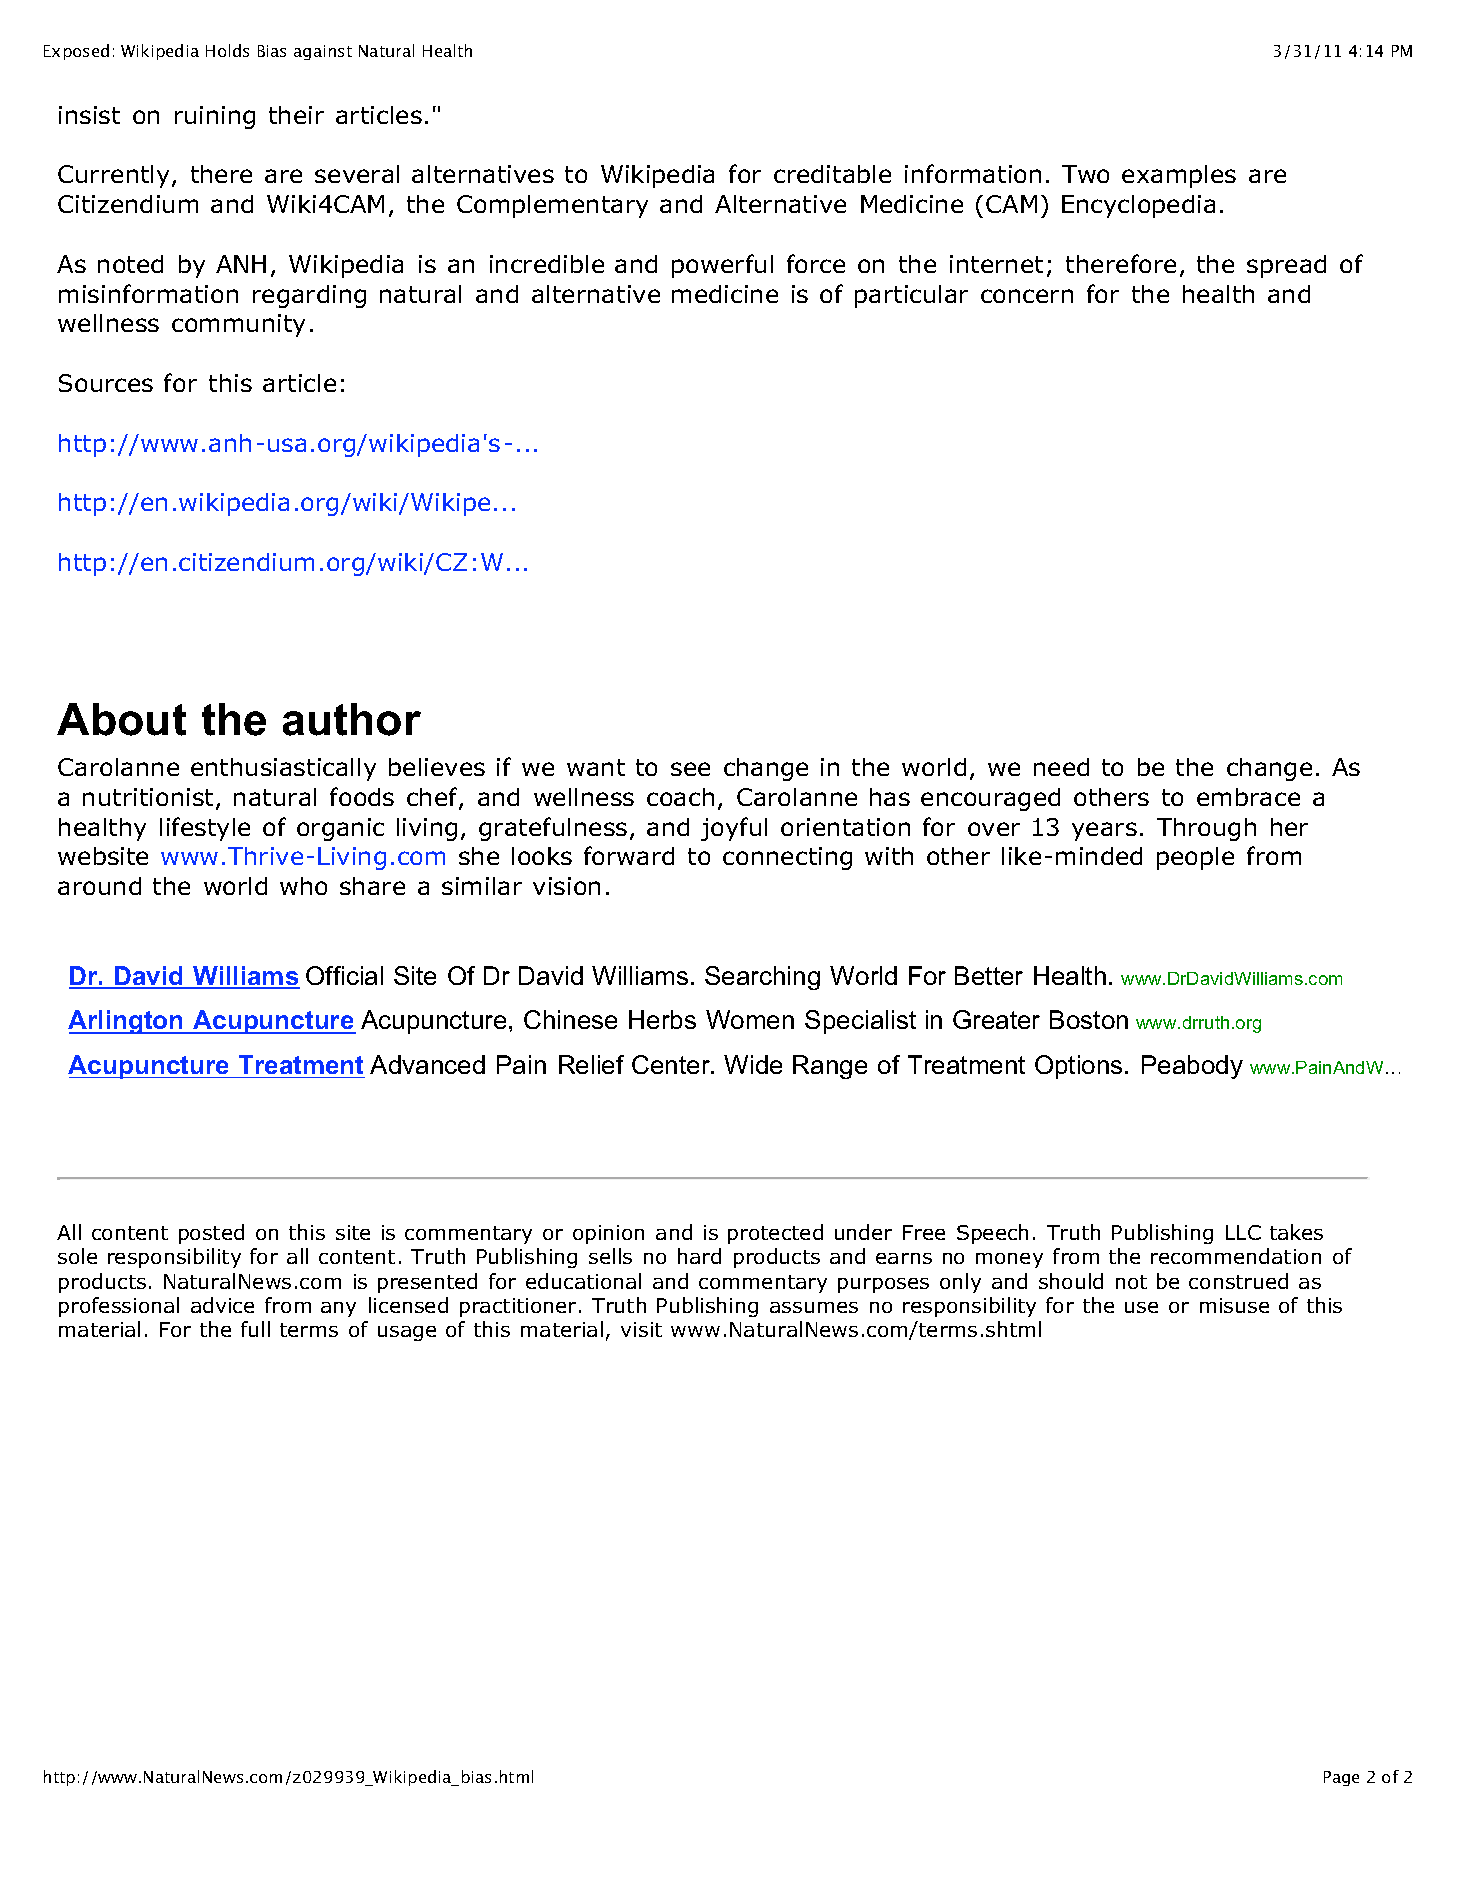  Describe the element at coordinates (1179, 176) in the page. I see `examples` at that location.
